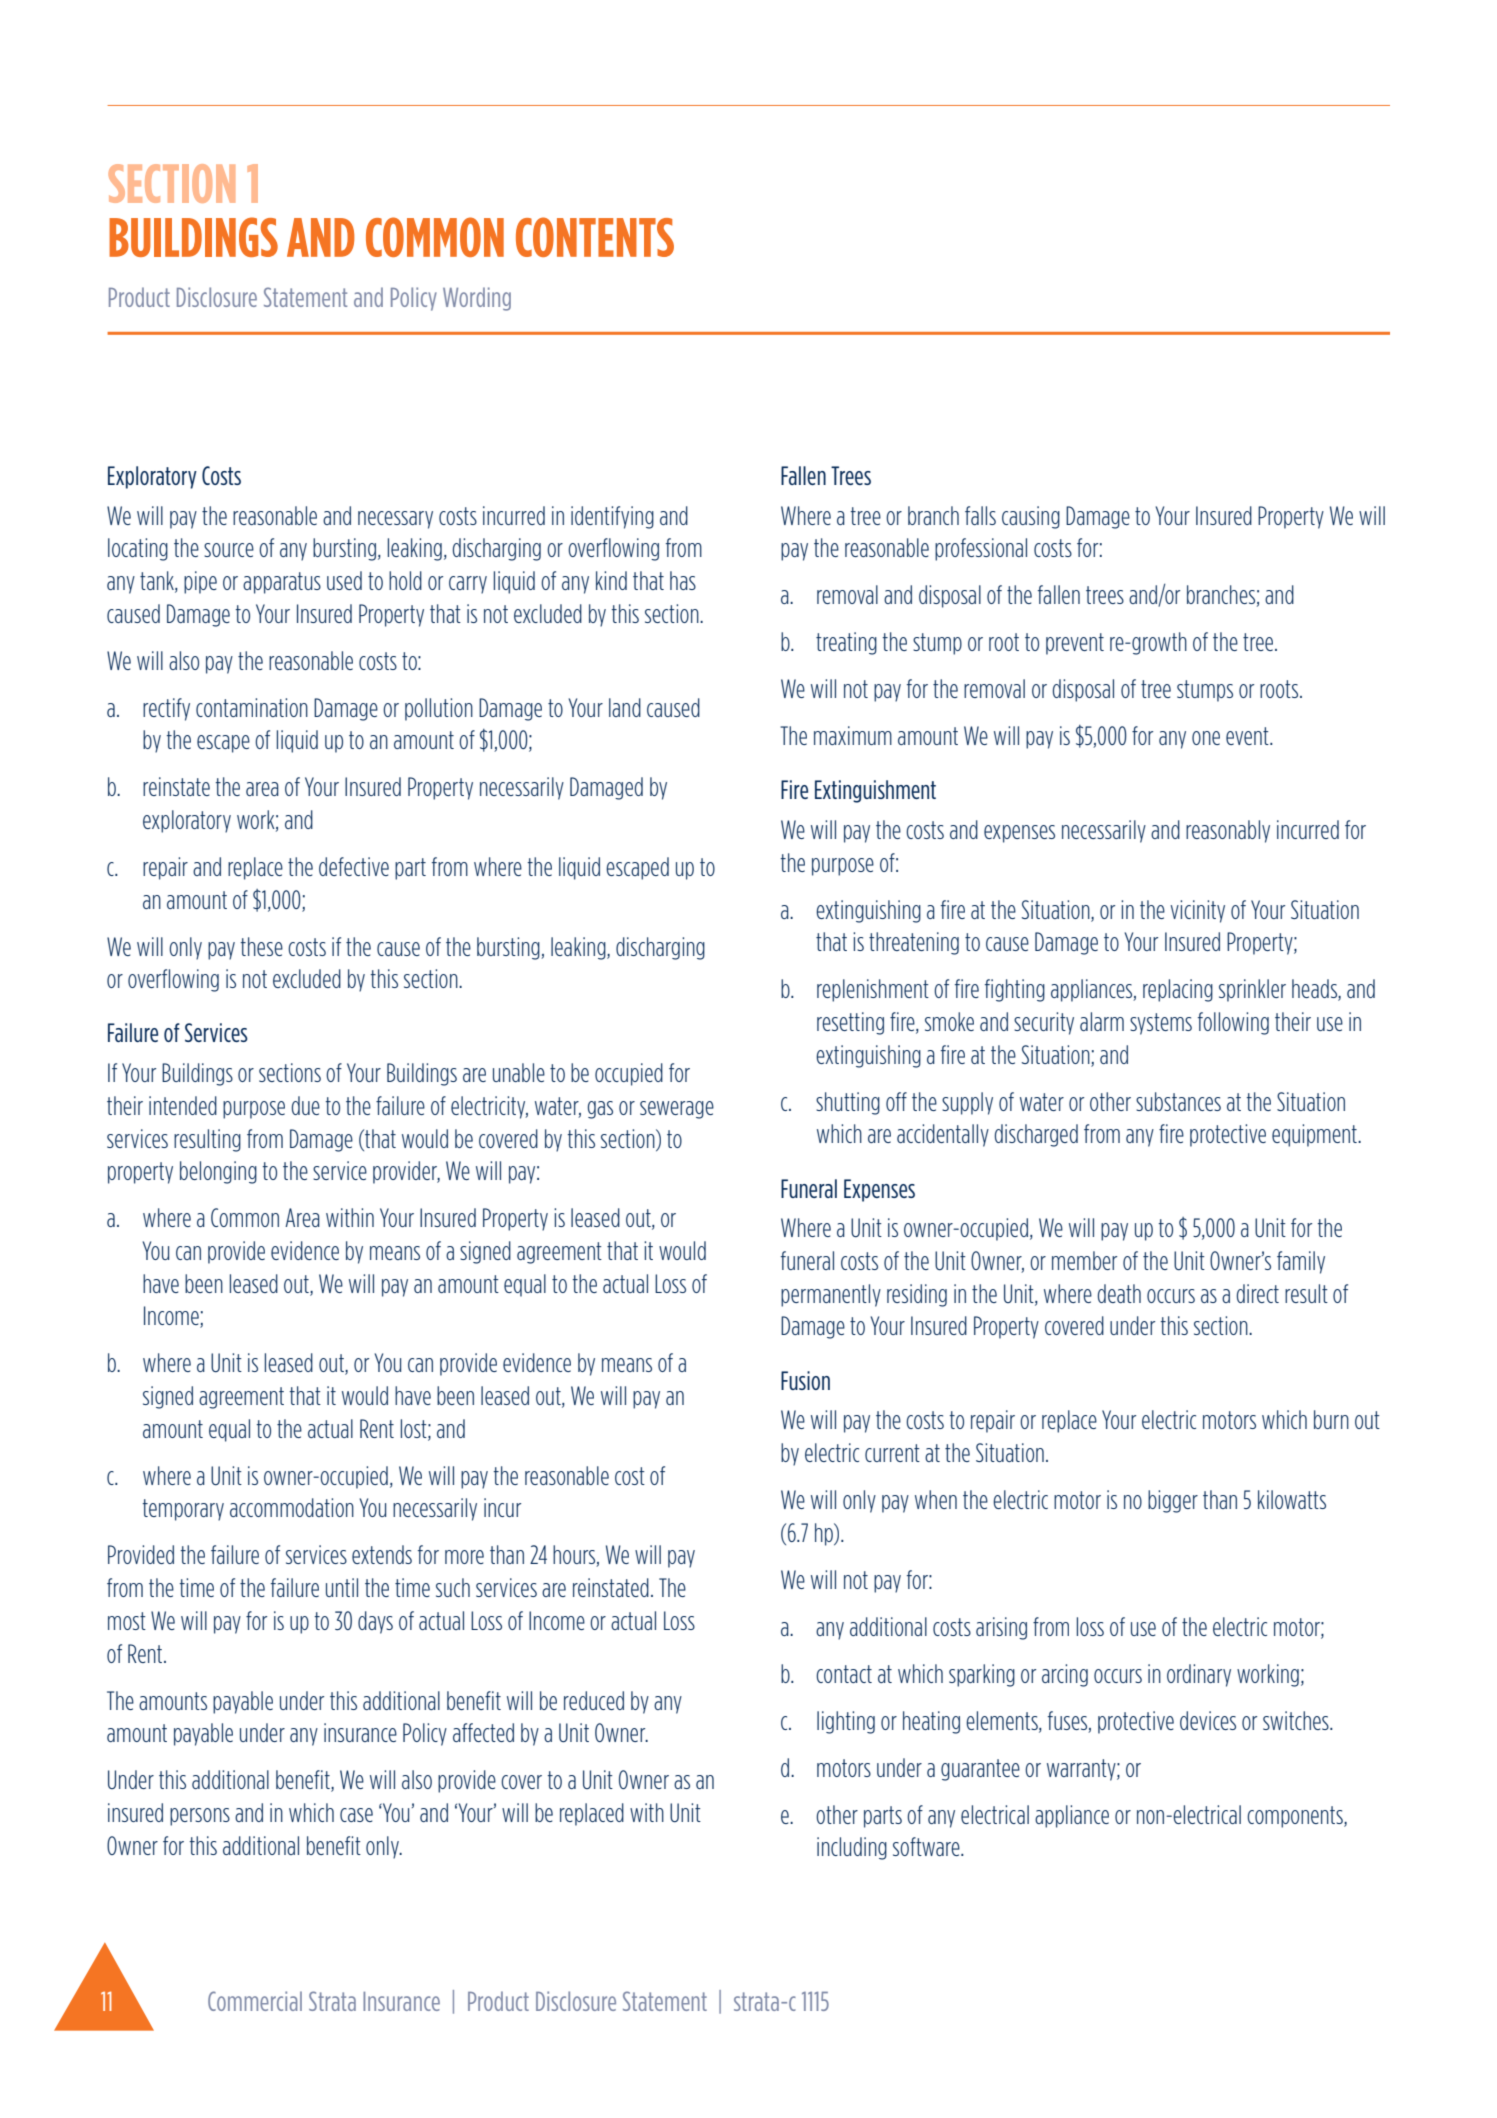 Image resolution: width=1497 pixels, height=2118 pixels. I want to click on death, so click(1119, 1293).
